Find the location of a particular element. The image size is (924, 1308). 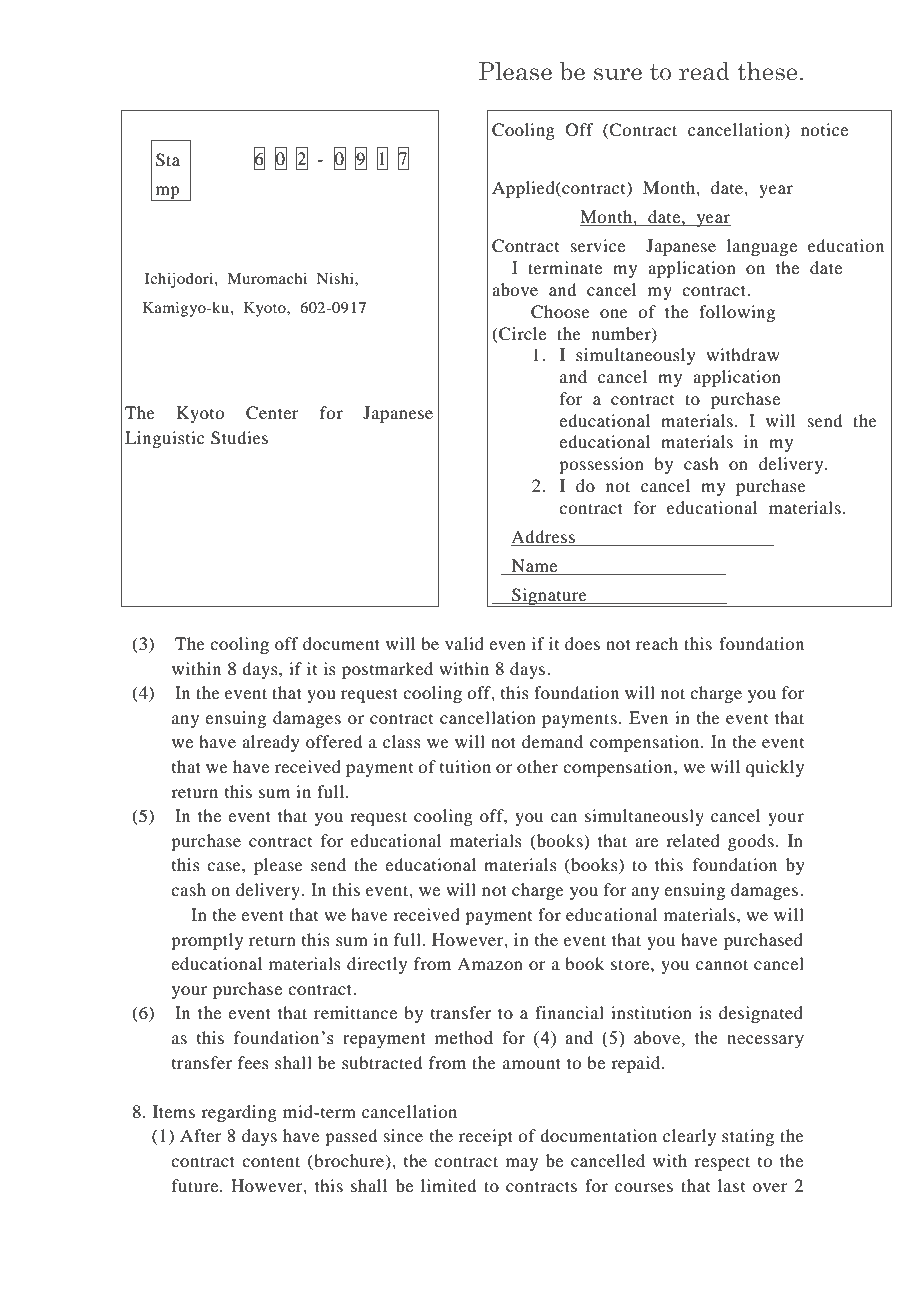

offered is located at coordinates (334, 741).
